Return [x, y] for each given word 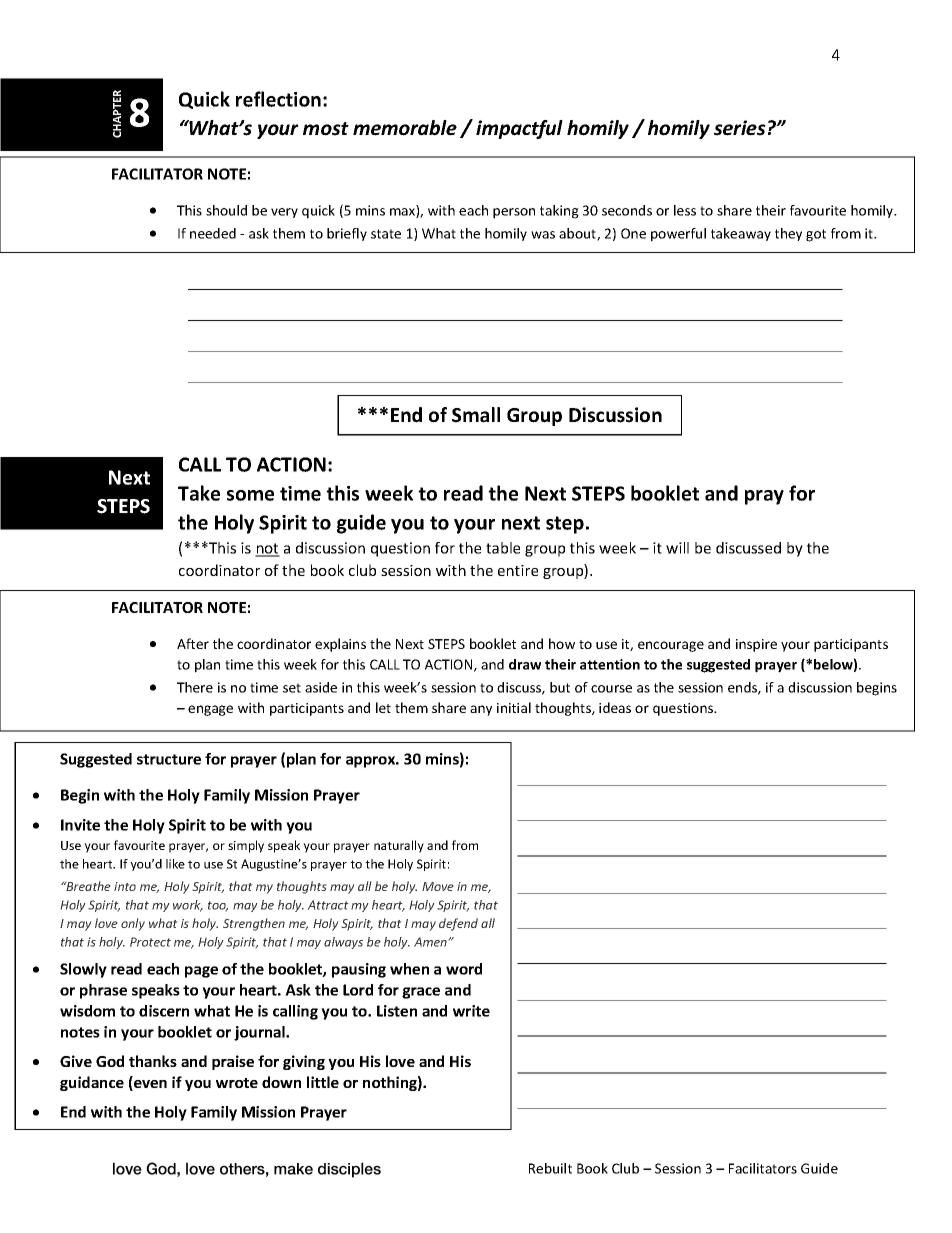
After [193, 643]
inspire [756, 645]
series [740, 128]
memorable [405, 128]
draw [525, 664]
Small [476, 415]
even [149, 1085]
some [250, 495]
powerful [678, 235]
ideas [615, 707]
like [175, 864]
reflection [278, 99]
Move [438, 886]
